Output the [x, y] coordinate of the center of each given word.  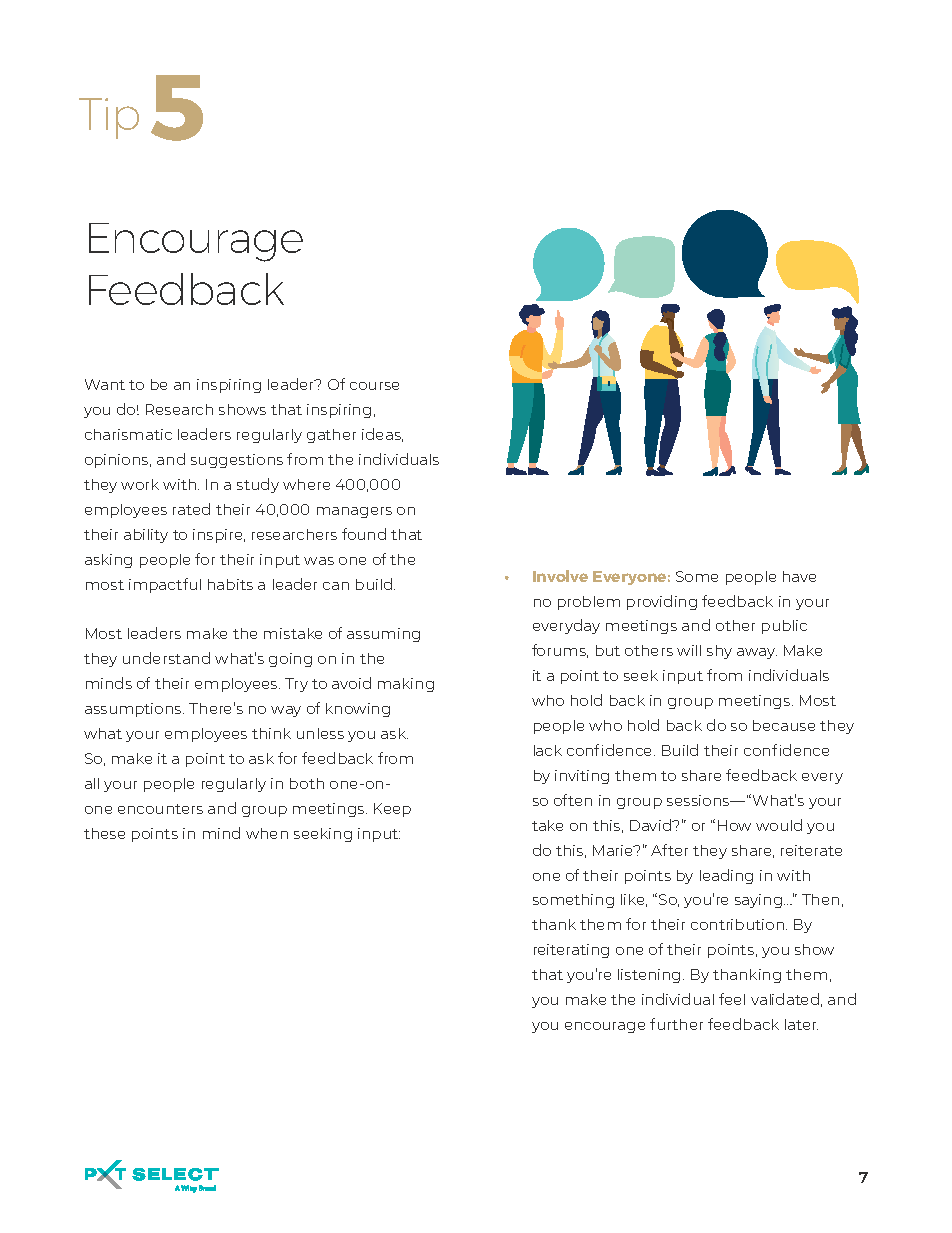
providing [662, 602]
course [374, 386]
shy [719, 652]
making [406, 685]
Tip [109, 118]
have [799, 576]
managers [354, 512]
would [779, 825]
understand [166, 658]
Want [105, 384]
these [104, 833]
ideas [382, 435]
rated [191, 509]
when [267, 833]
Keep [392, 810]
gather [331, 436]
